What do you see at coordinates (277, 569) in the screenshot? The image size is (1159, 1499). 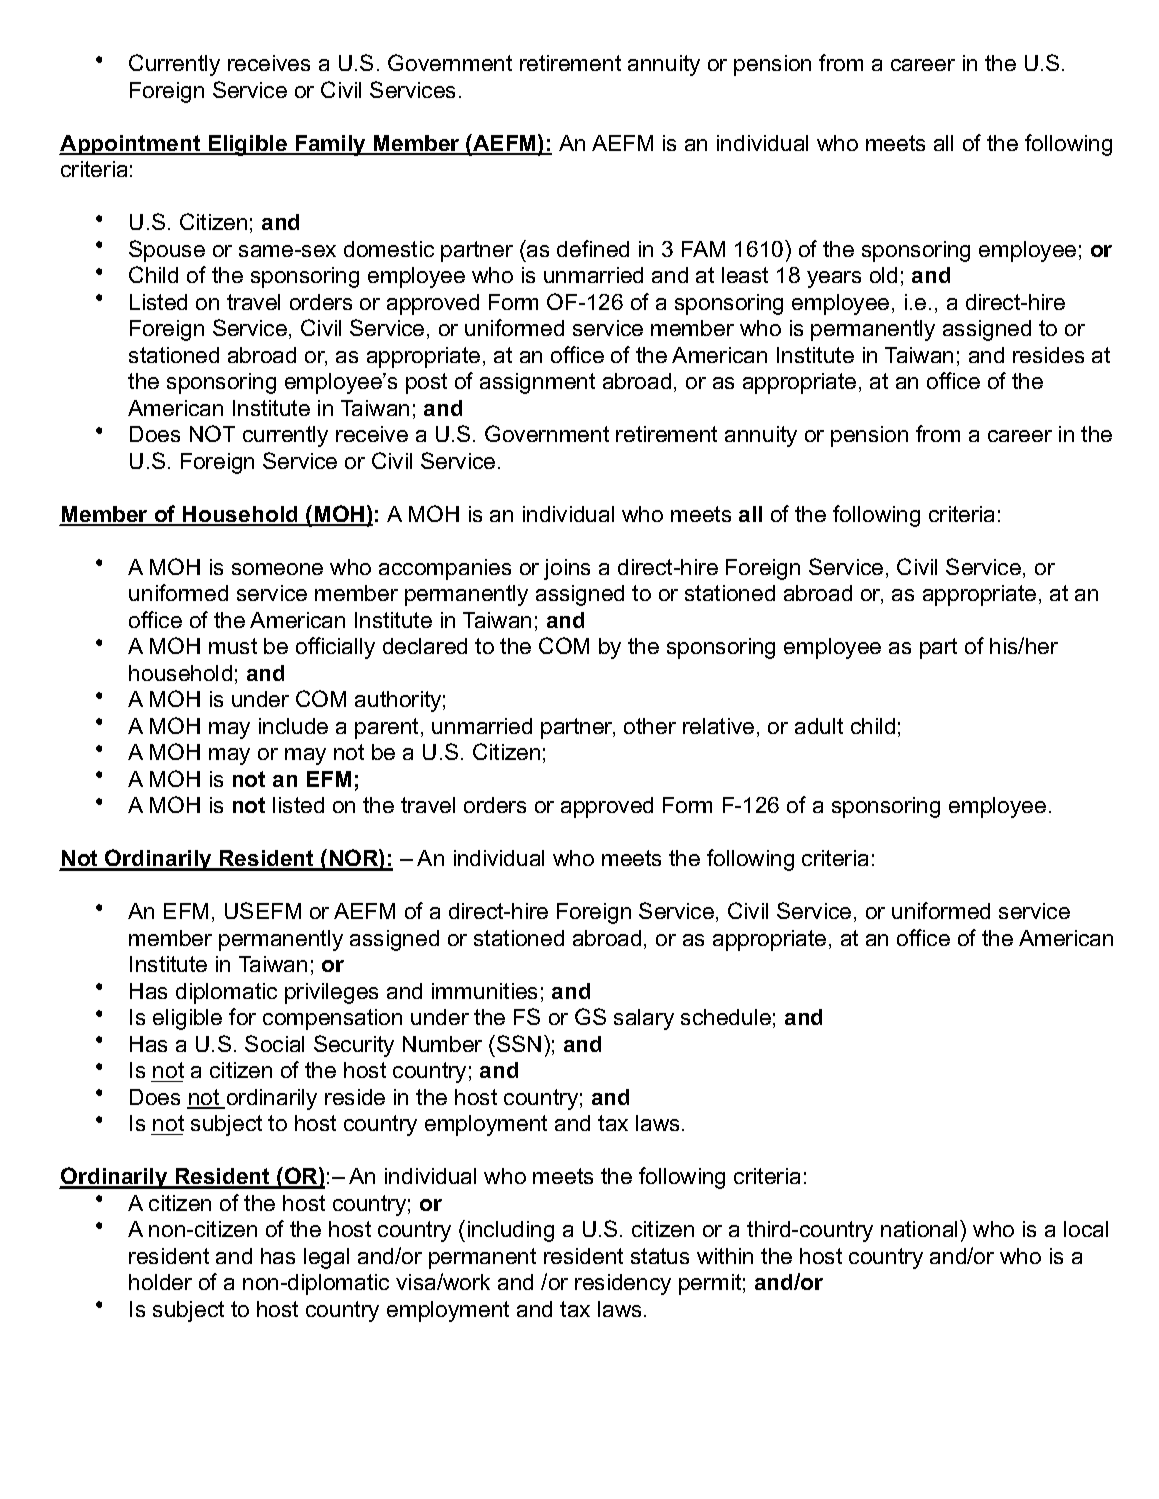 I see `someone` at bounding box center [277, 569].
